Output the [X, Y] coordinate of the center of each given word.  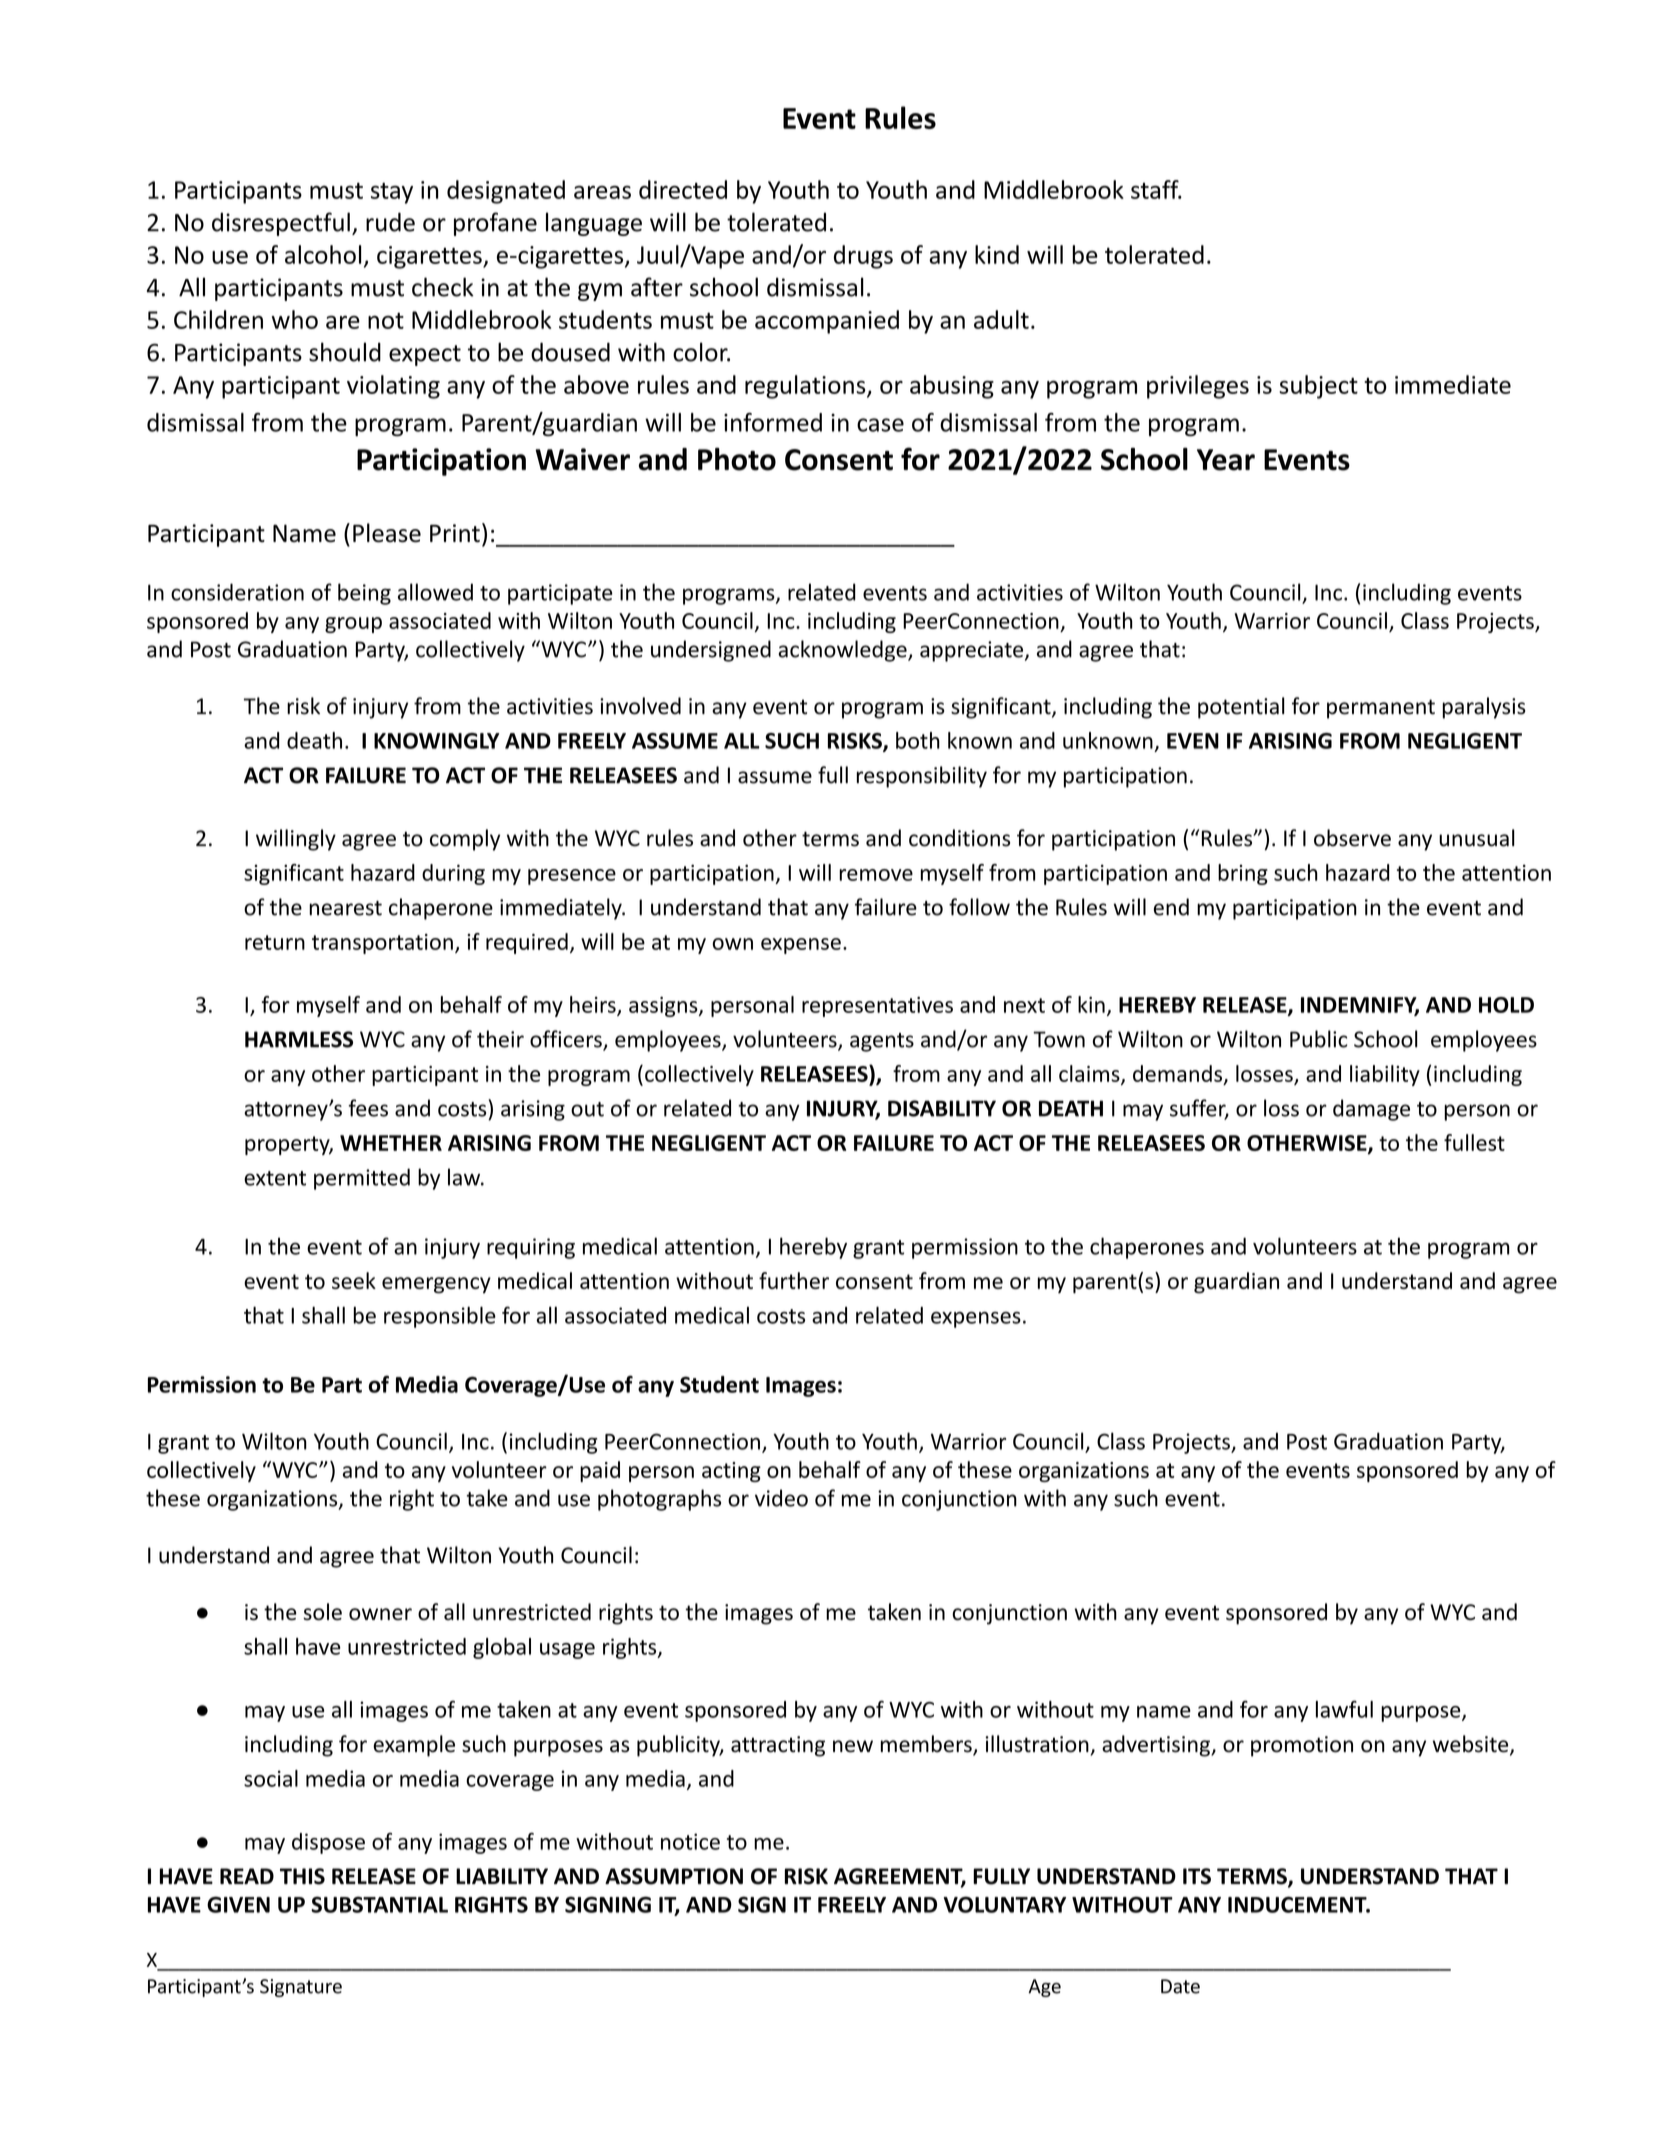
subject [1318, 387]
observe [1352, 838]
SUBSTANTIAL [379, 1904]
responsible [440, 1317]
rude [390, 222]
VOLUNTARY [1005, 1904]
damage [1371, 1110]
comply [465, 840]
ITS [1197, 1876]
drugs [863, 257]
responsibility [922, 777]
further [794, 1280]
